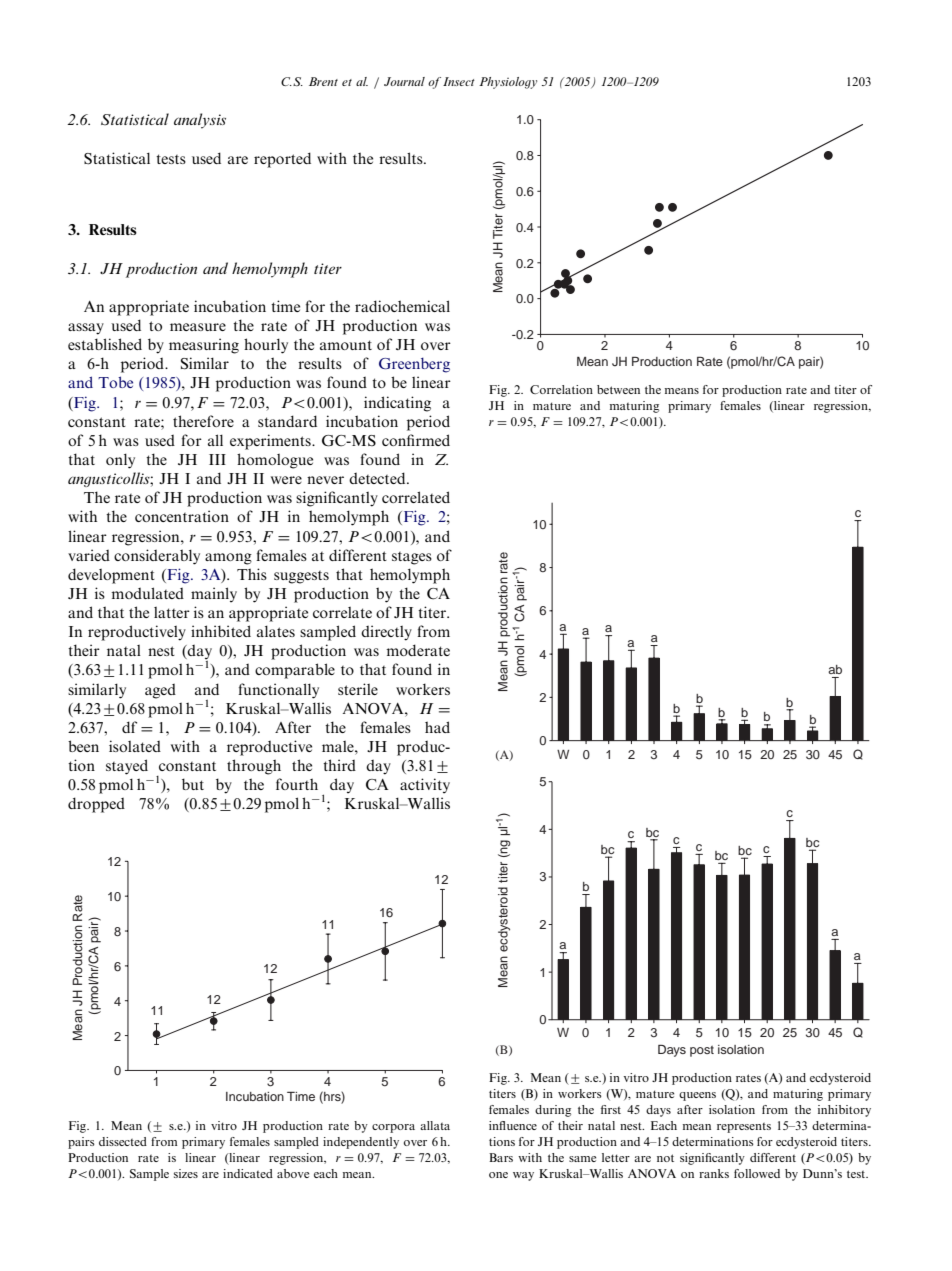  I want to click on directly, so click(386, 633).
